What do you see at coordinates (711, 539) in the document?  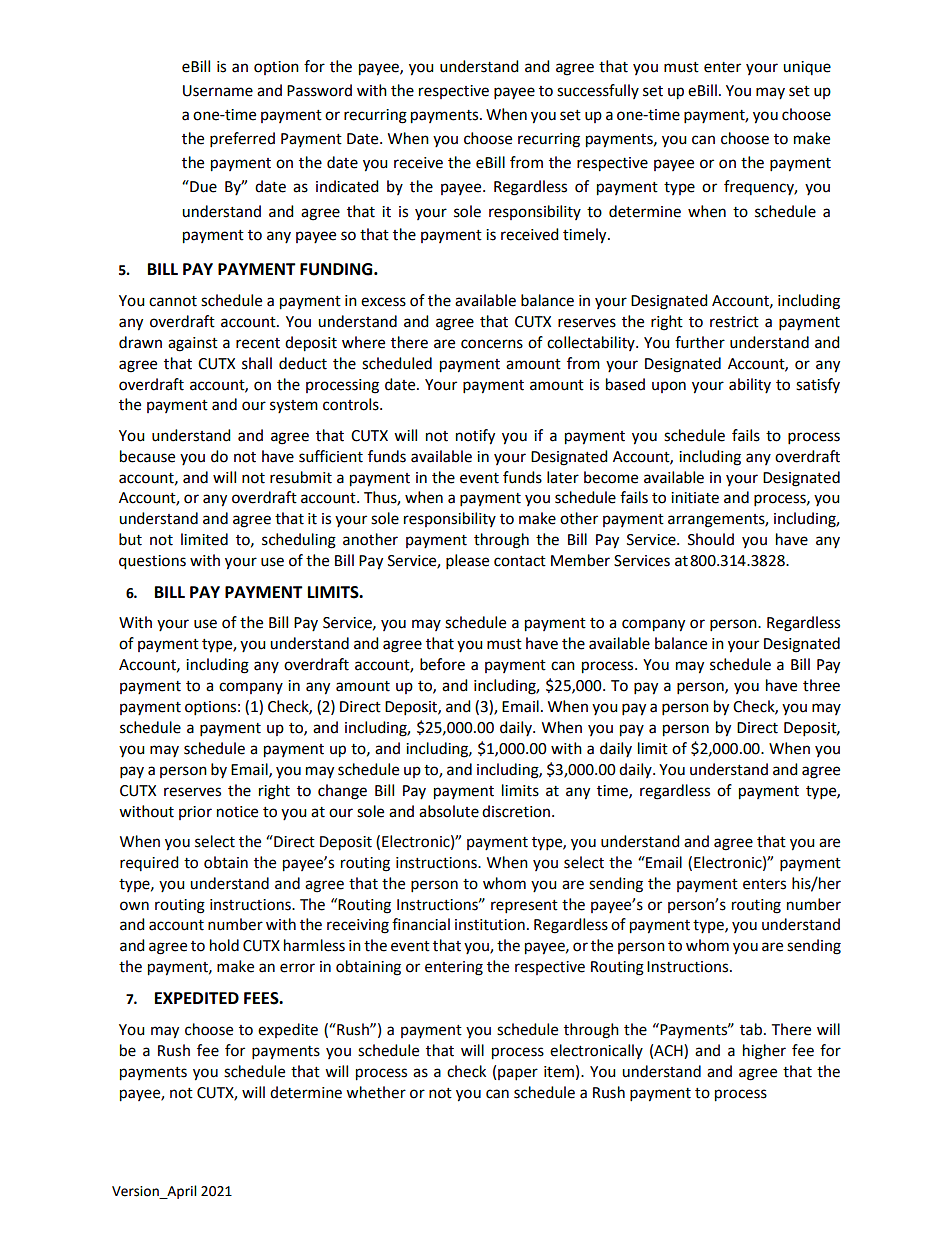 I see `Should` at bounding box center [711, 539].
